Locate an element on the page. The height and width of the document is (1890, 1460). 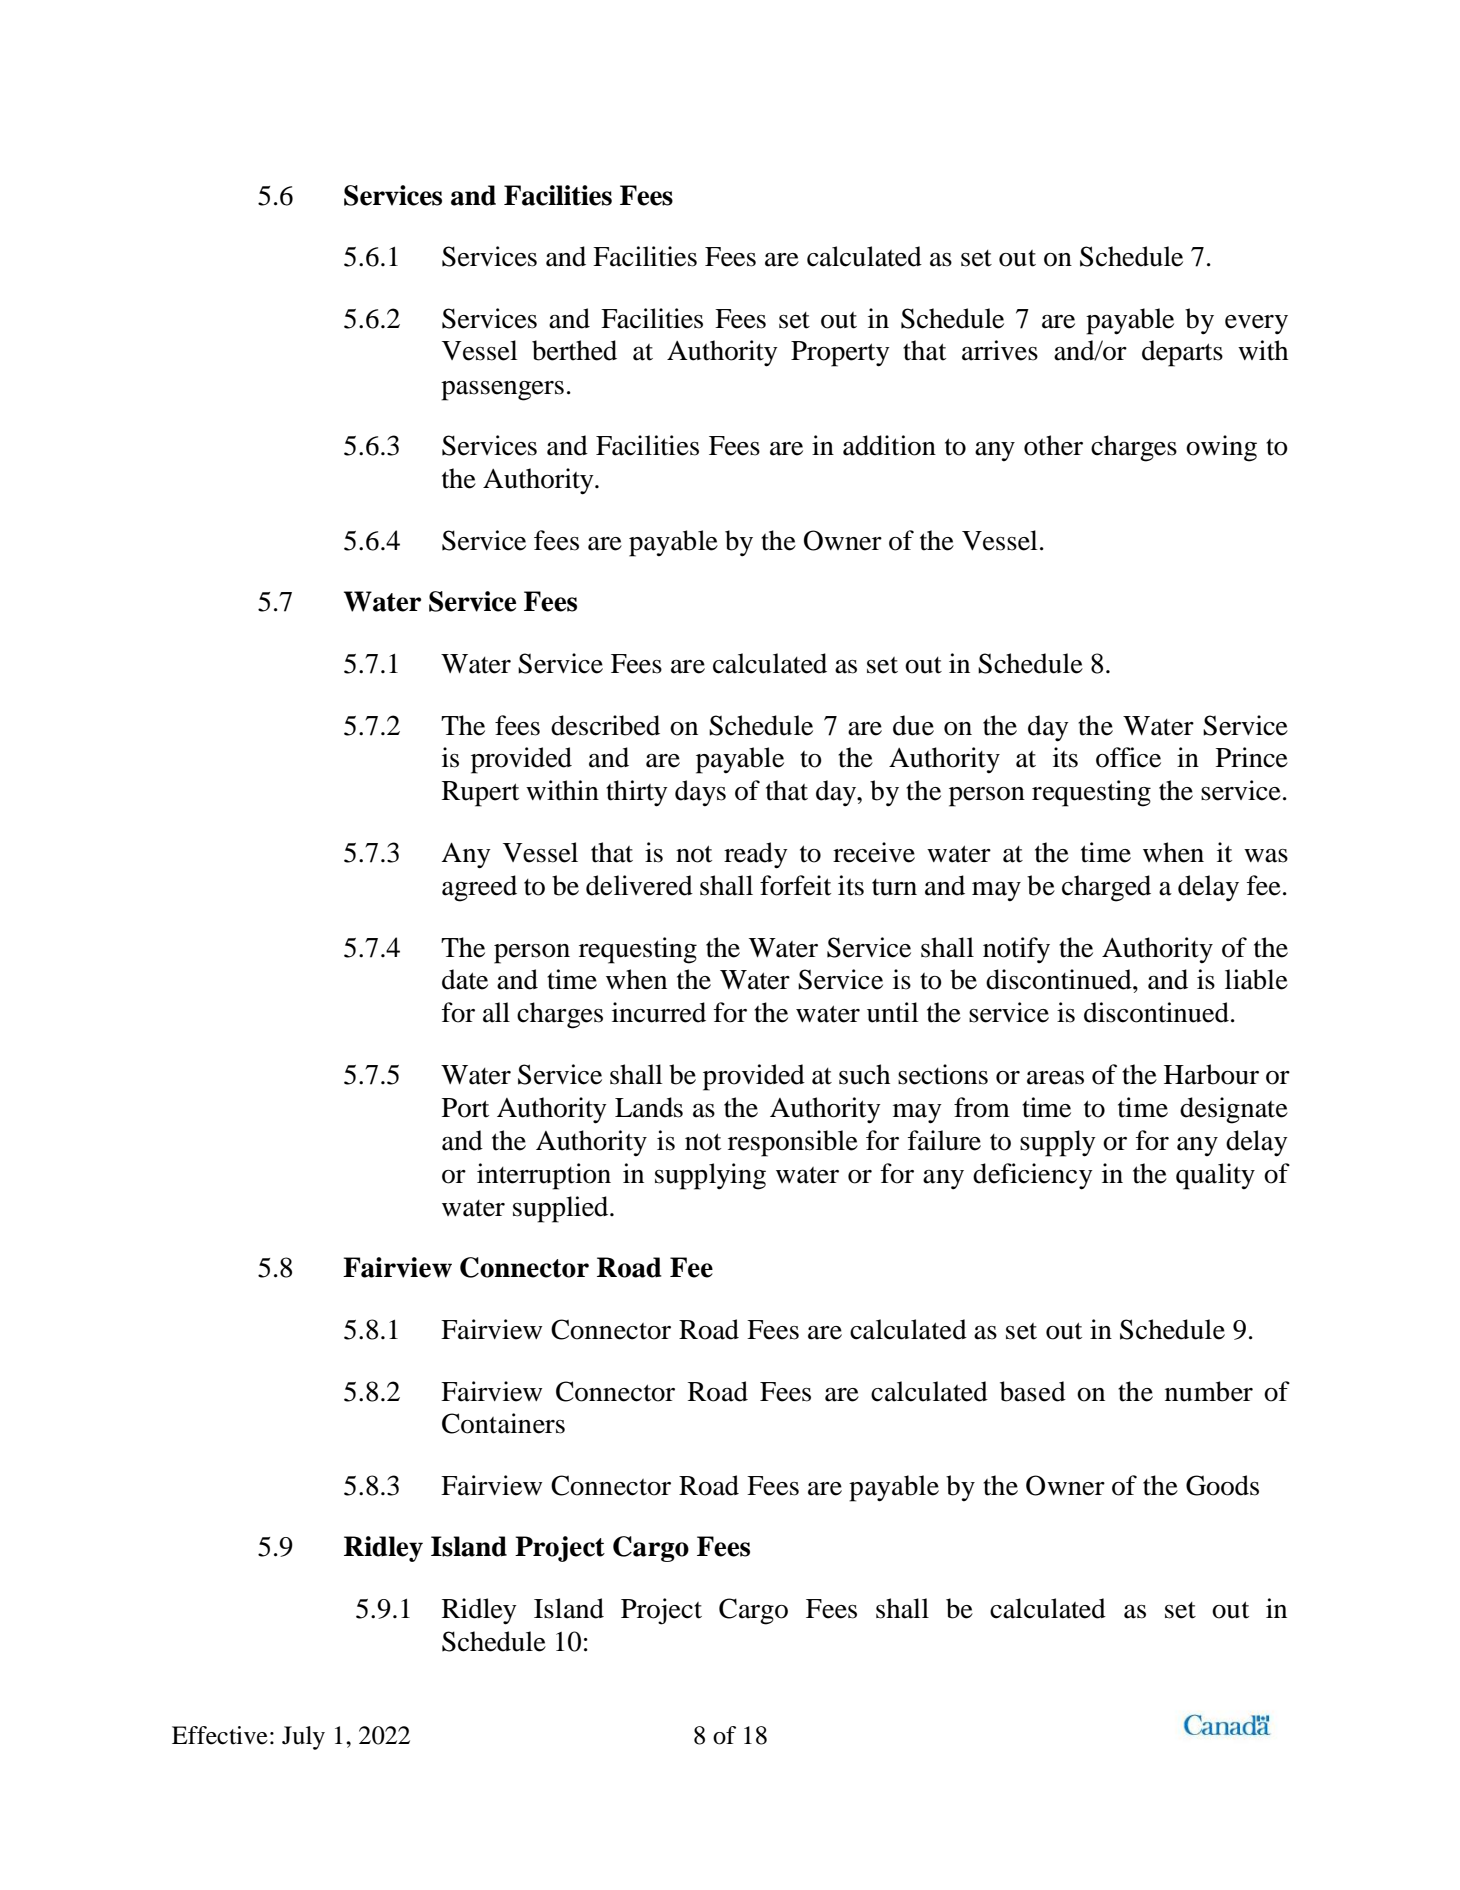
Property is located at coordinates (840, 354).
